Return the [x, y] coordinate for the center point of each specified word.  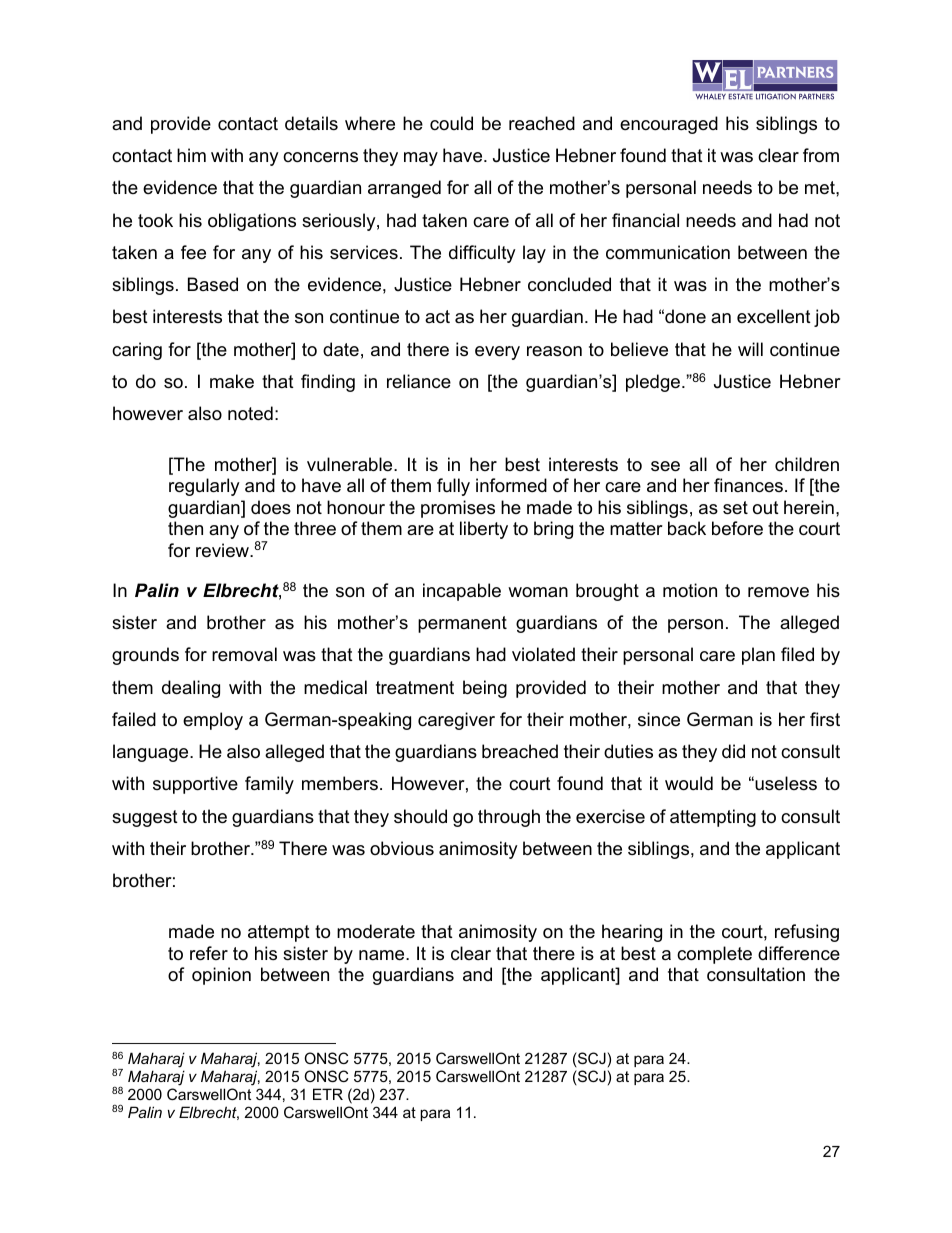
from [821, 155]
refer [209, 953]
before [737, 528]
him [191, 155]
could [451, 123]
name [383, 955]
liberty [484, 530]
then [185, 528]
